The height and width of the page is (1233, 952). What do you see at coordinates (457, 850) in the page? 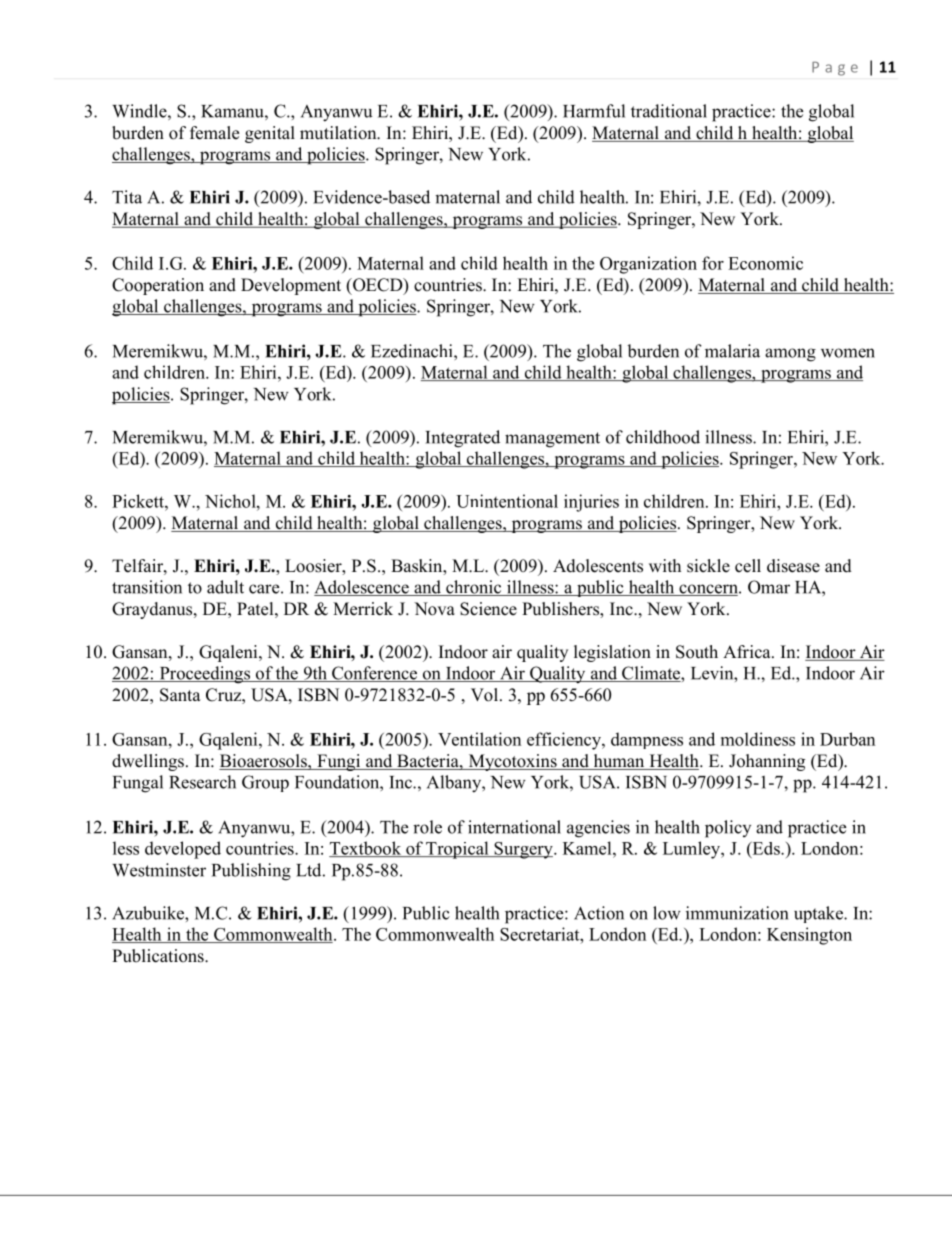
I see `Tropical` at bounding box center [457, 850].
